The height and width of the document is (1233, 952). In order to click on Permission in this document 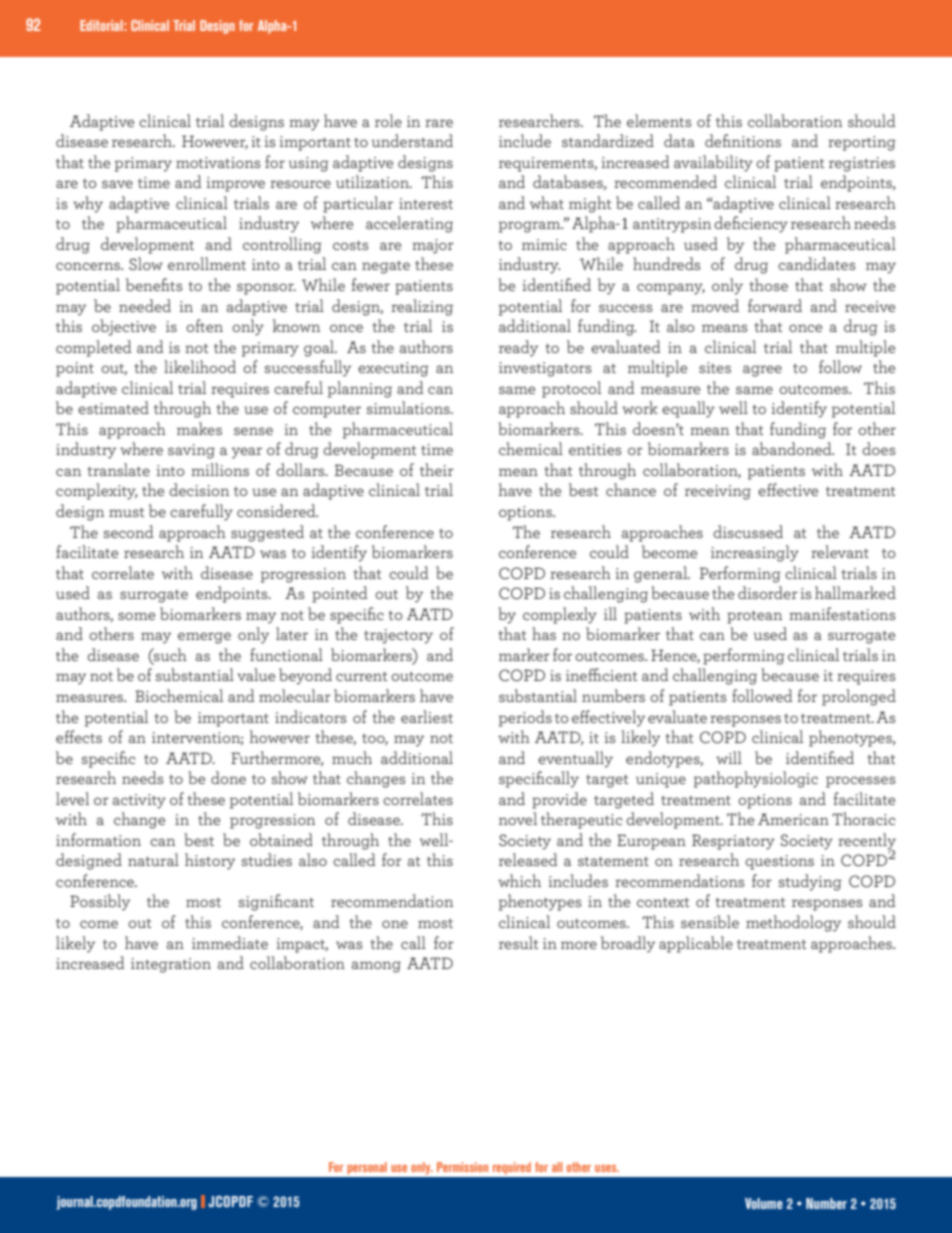, I will do `click(462, 1167)`.
